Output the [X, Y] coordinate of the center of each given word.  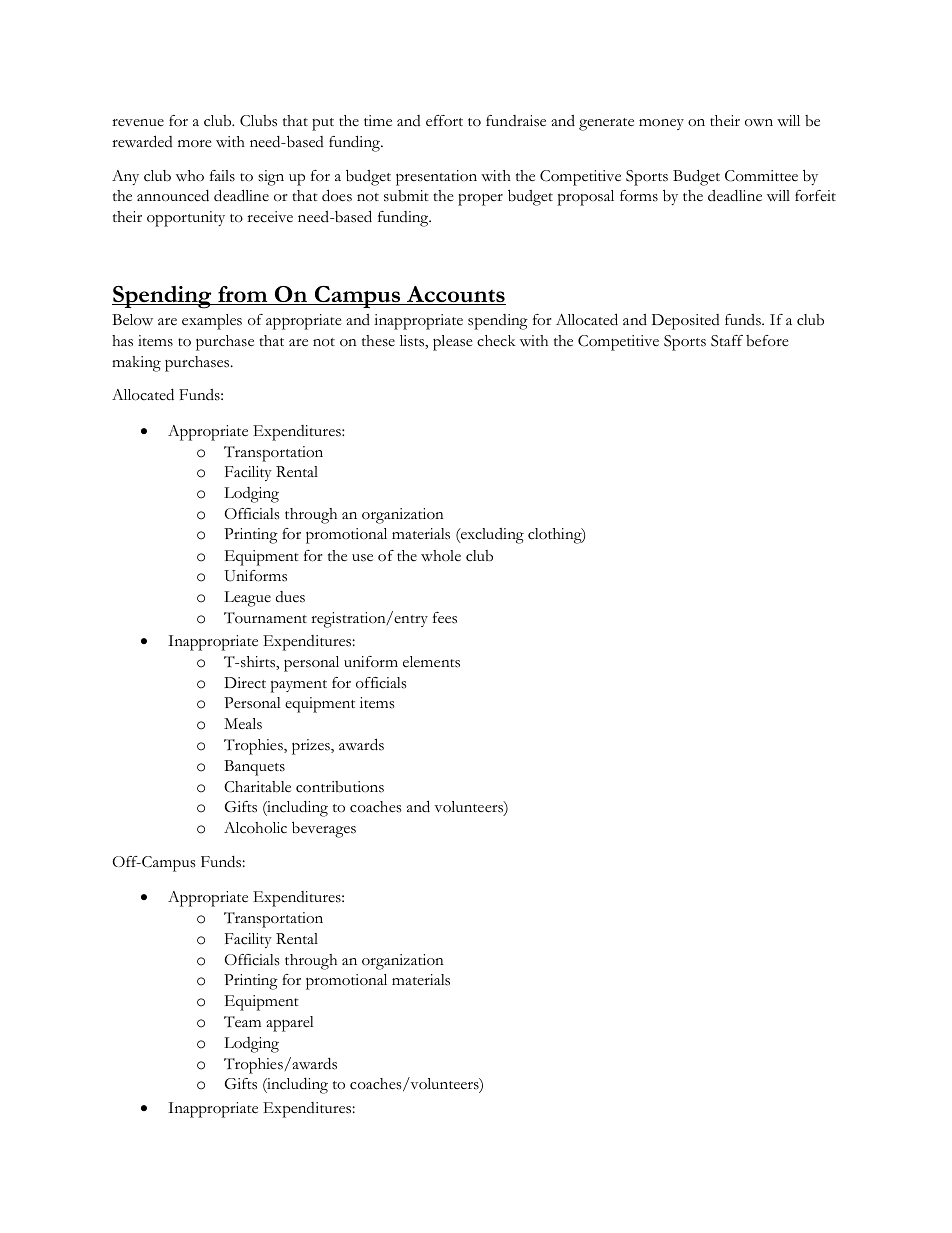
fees [445, 618]
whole [441, 556]
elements [431, 662]
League [247, 599]
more [195, 144]
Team [242, 1022]
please [453, 343]
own [759, 123]
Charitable [257, 787]
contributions [340, 787]
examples [212, 322]
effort [444, 121]
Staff [727, 341]
